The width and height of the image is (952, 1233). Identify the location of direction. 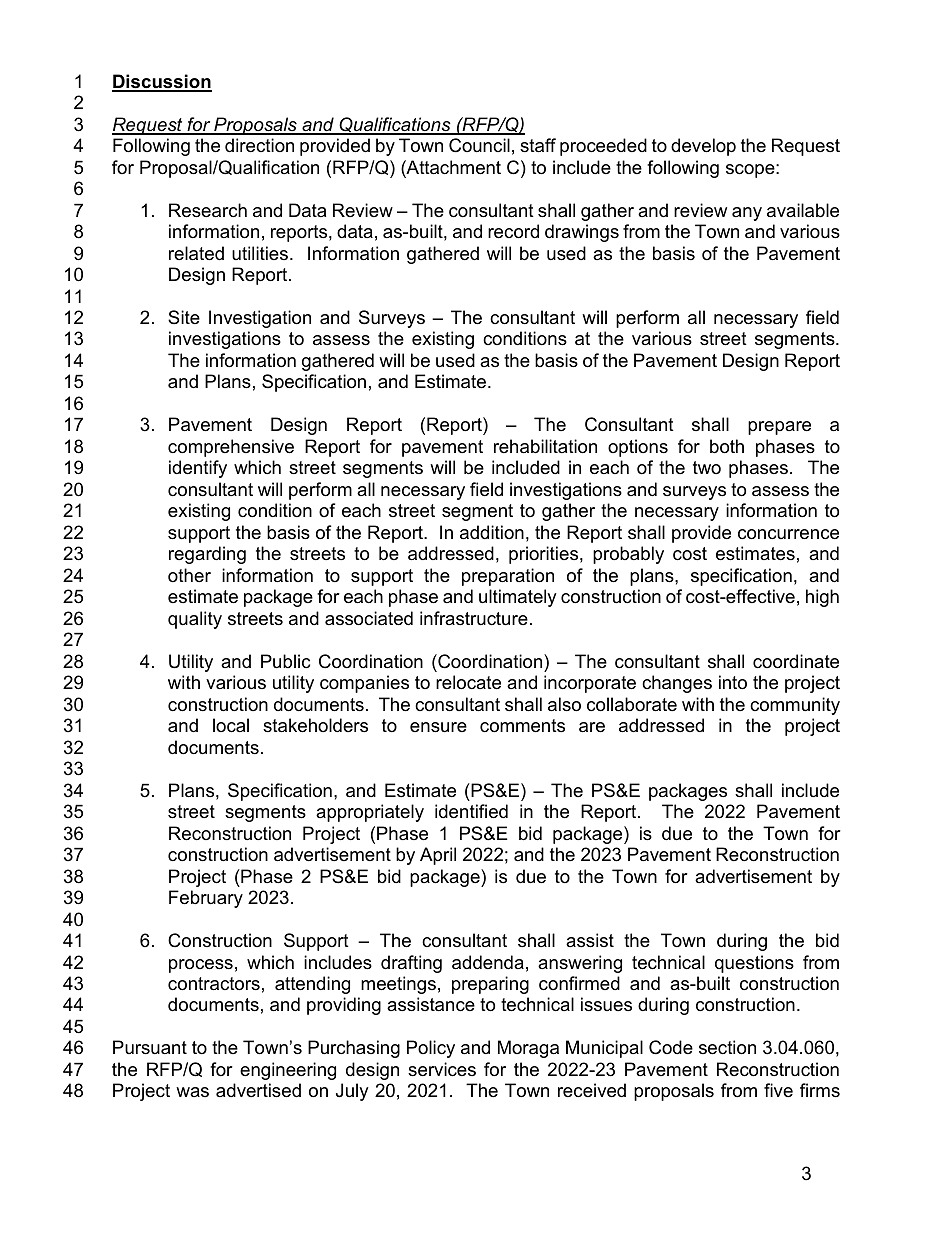
(259, 145).
